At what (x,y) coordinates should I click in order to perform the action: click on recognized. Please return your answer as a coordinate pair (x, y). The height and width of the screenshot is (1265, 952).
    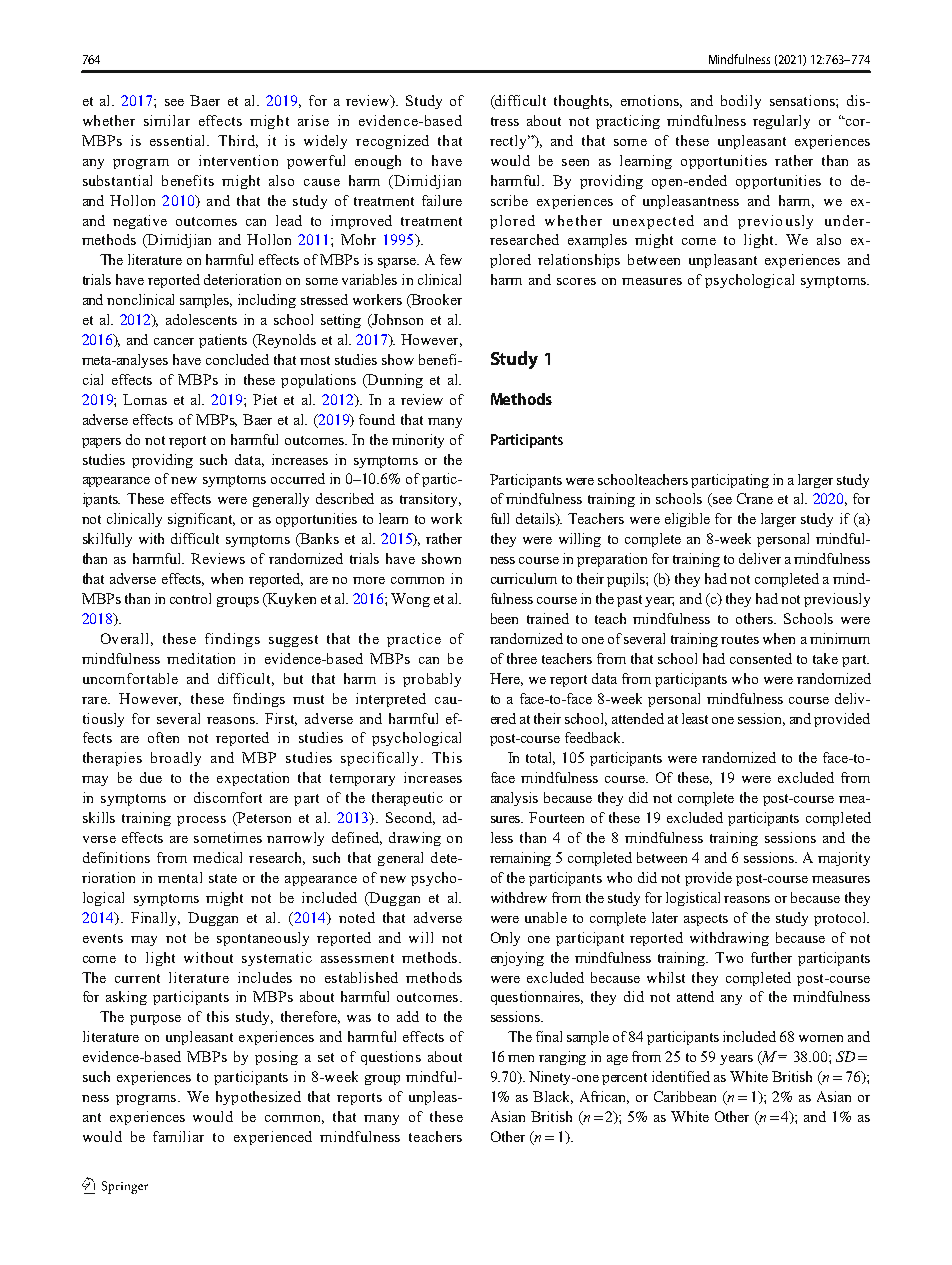
    Looking at the image, I should click on (392, 142).
